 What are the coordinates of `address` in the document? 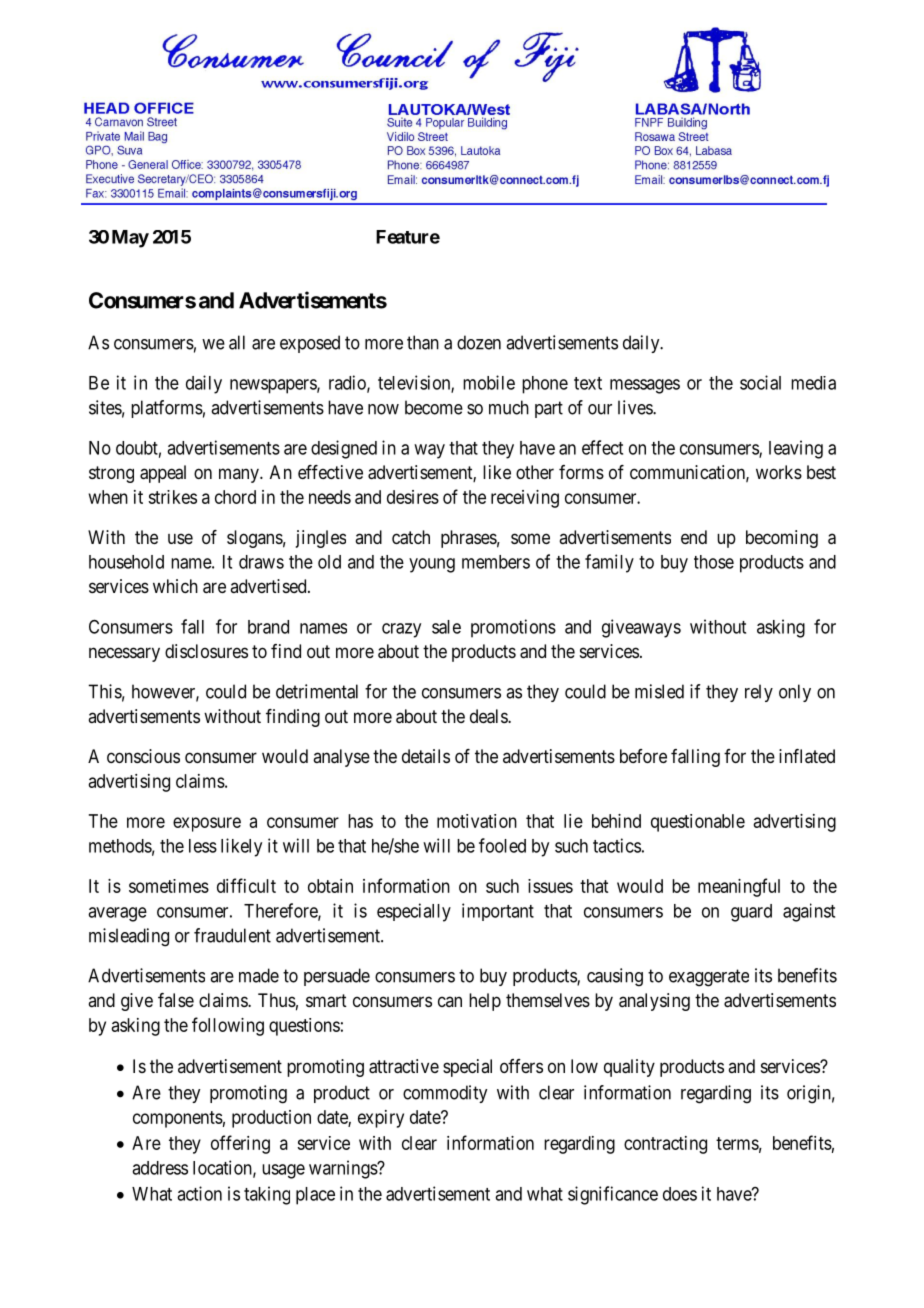 It's located at (160, 1168).
